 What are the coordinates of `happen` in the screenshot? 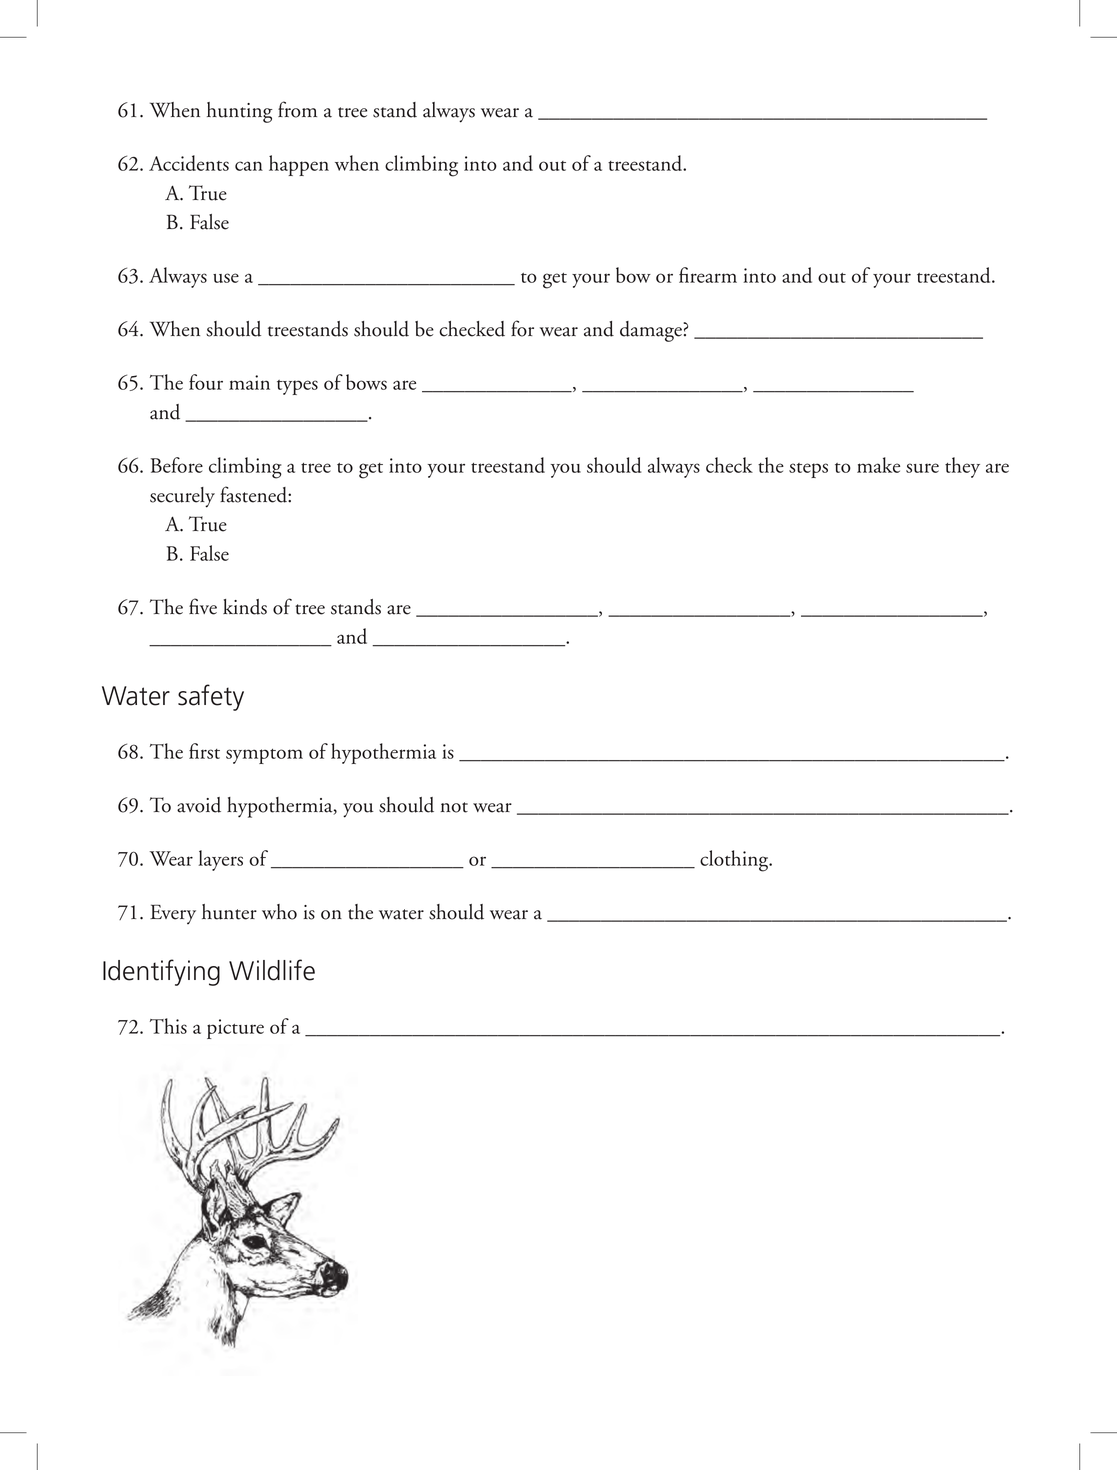 It's located at (299, 165).
